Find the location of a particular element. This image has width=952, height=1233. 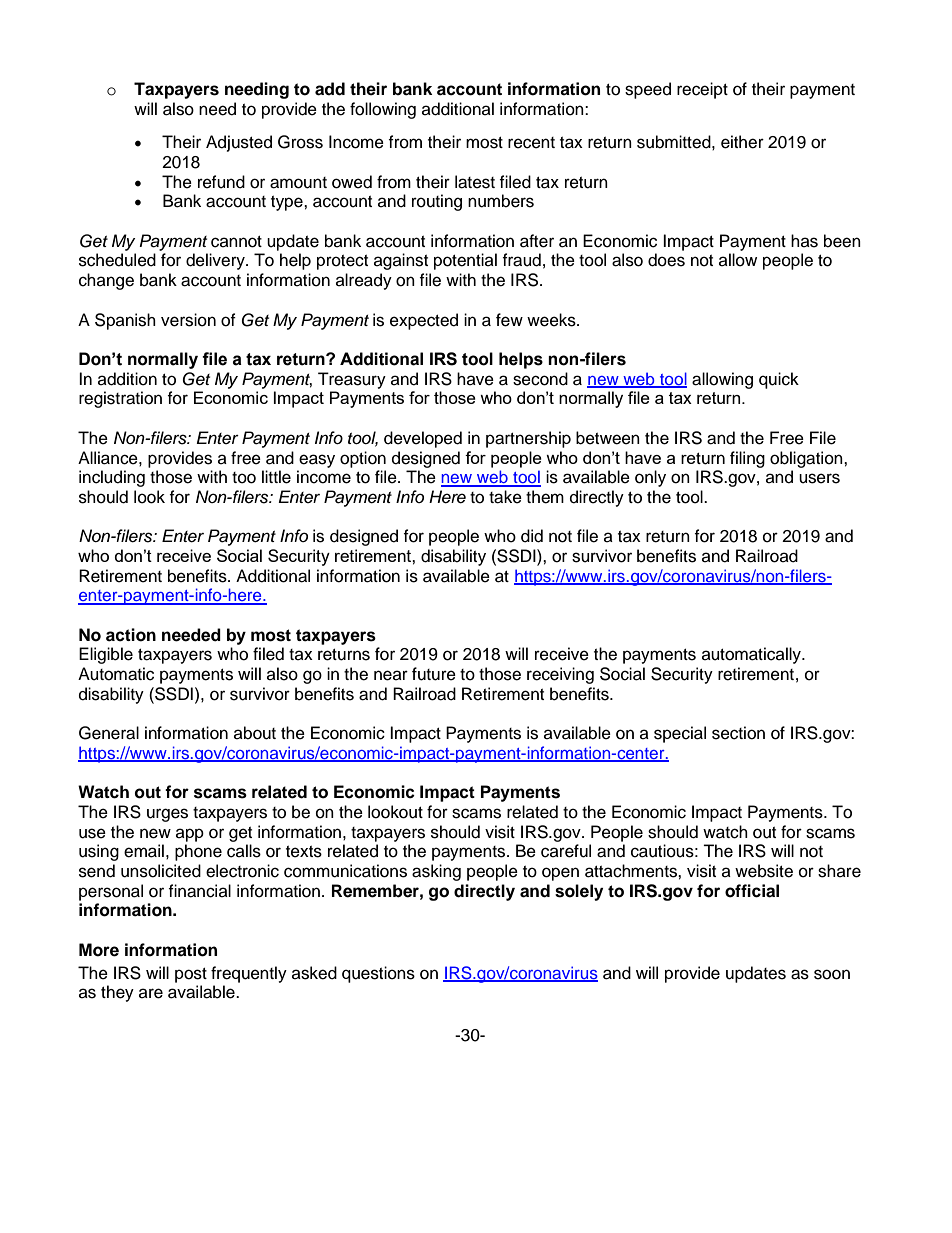

delivery is located at coordinates (216, 261).
